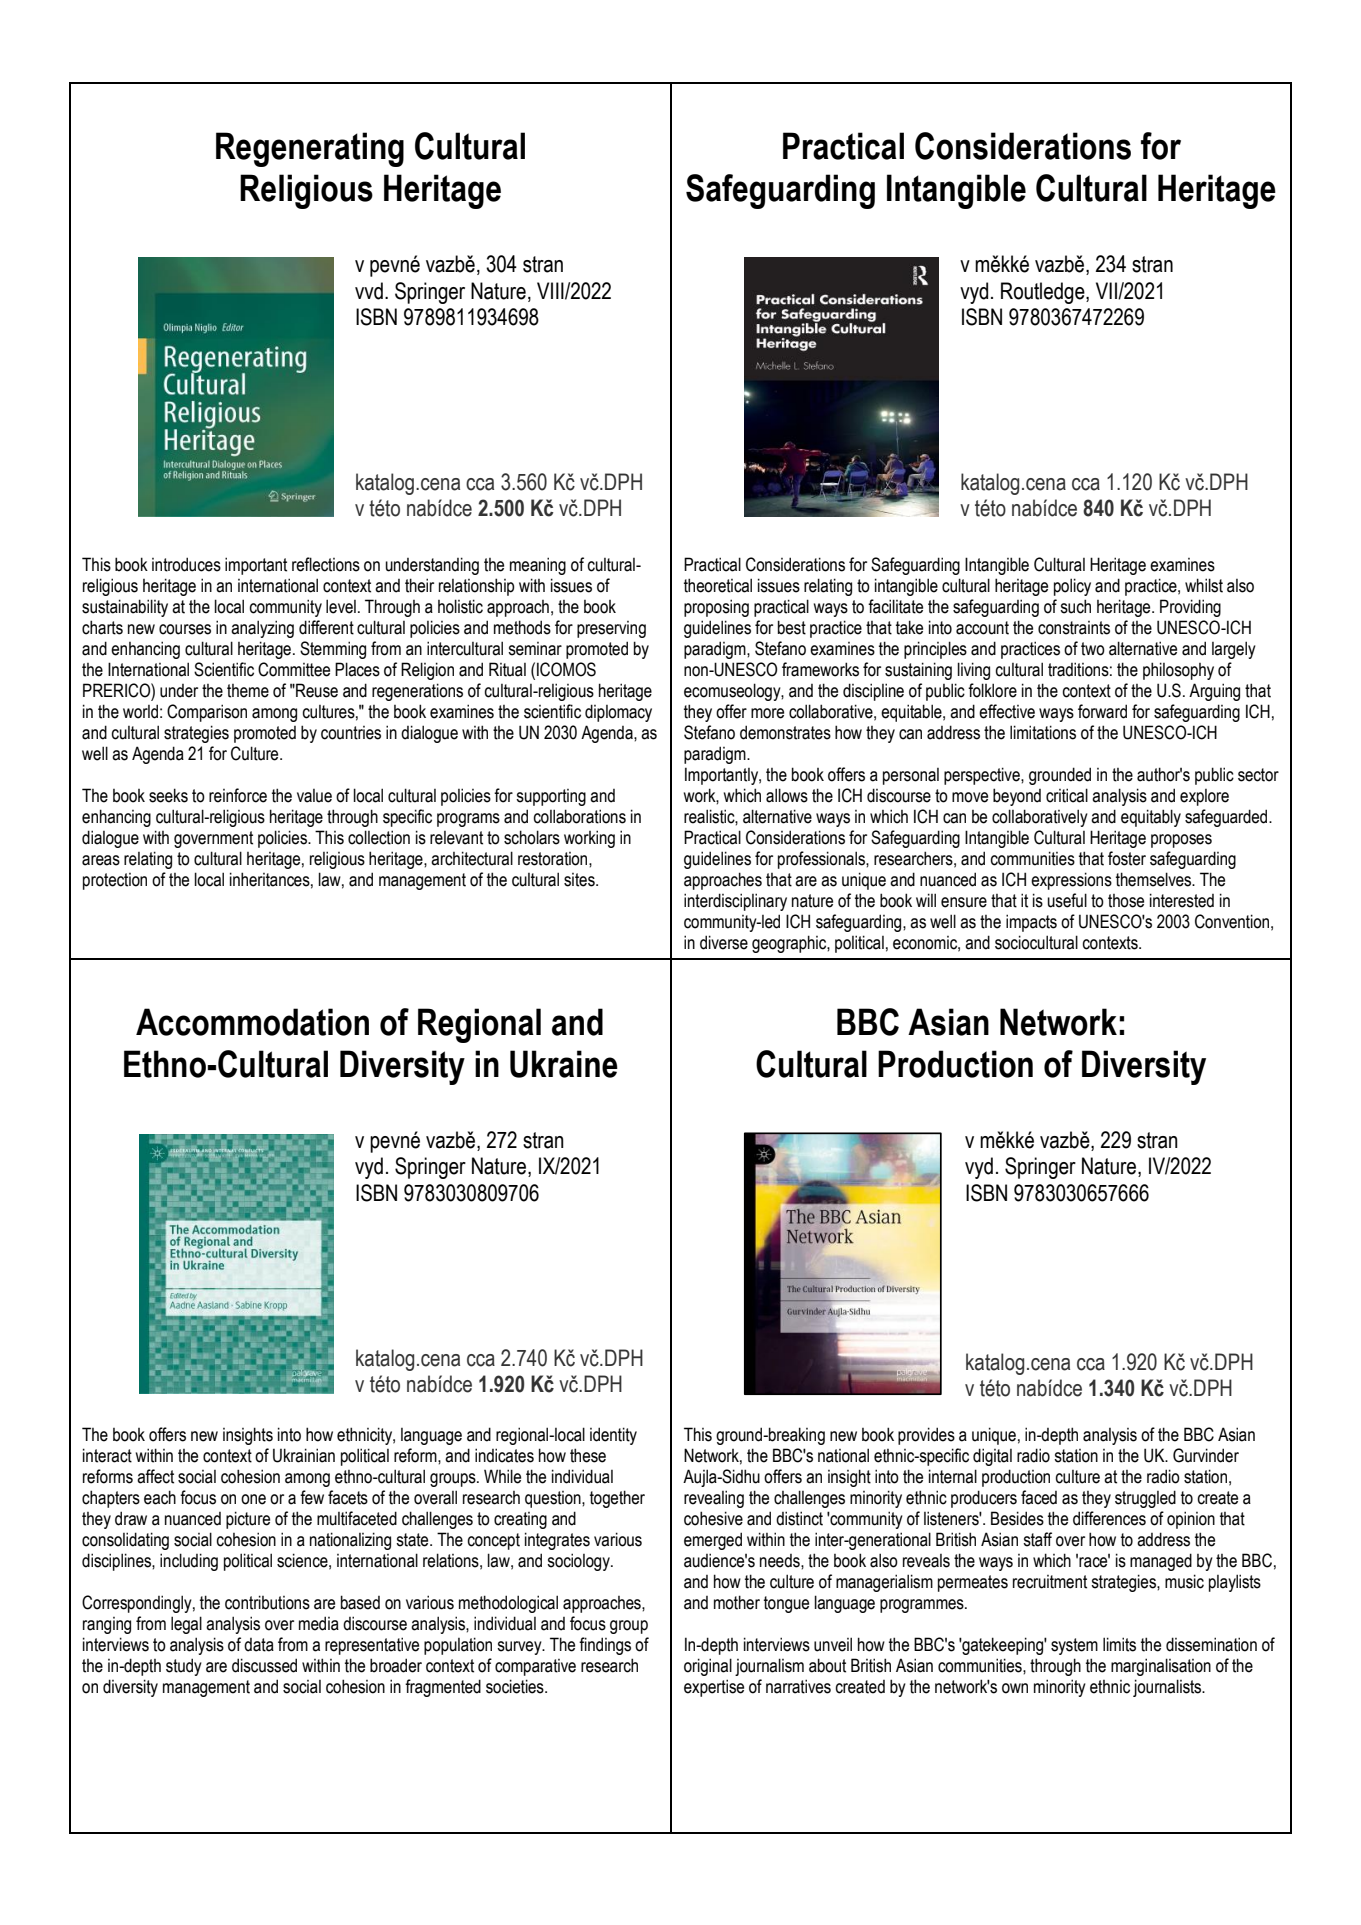 Image resolution: width=1361 pixels, height=1925 pixels. Describe the element at coordinates (1072, 587) in the screenshot. I see `policy` at that location.
